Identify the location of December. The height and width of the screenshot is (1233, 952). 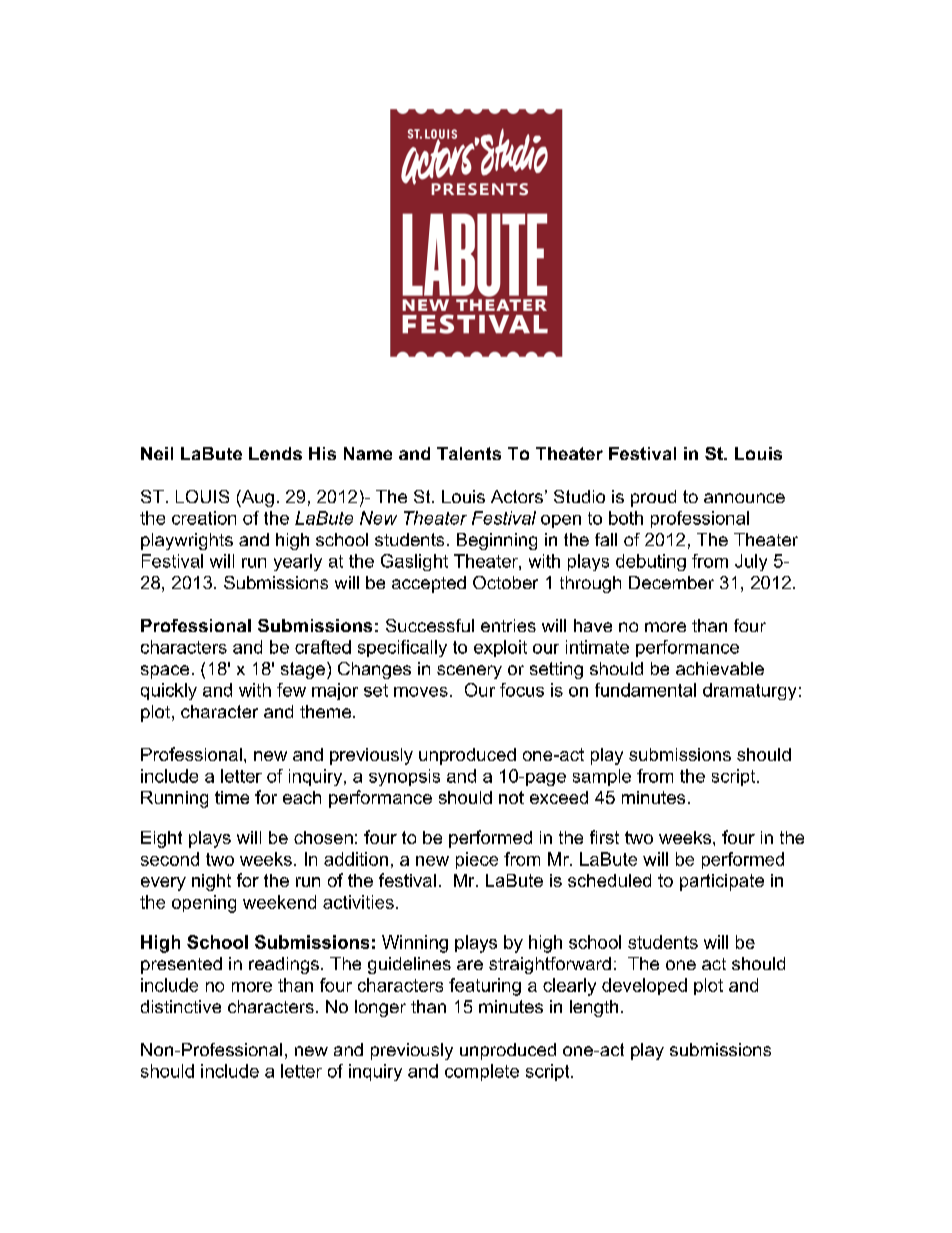
(671, 582).
